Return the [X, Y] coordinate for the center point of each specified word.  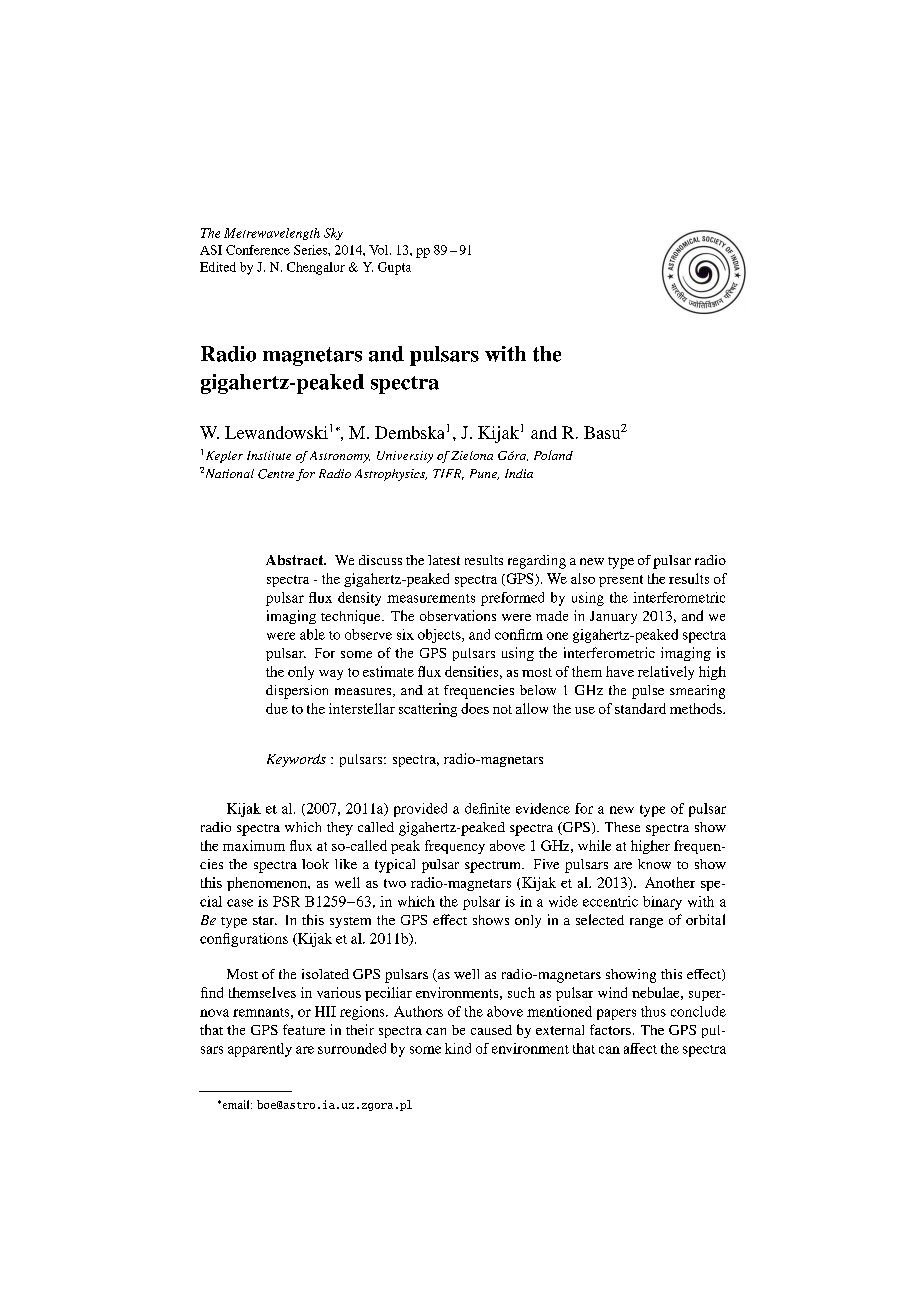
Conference [258, 250]
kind [458, 1048]
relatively [666, 673]
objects [440, 636]
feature [304, 1029]
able [312, 634]
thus [653, 1011]
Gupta [394, 268]
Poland [553, 455]
